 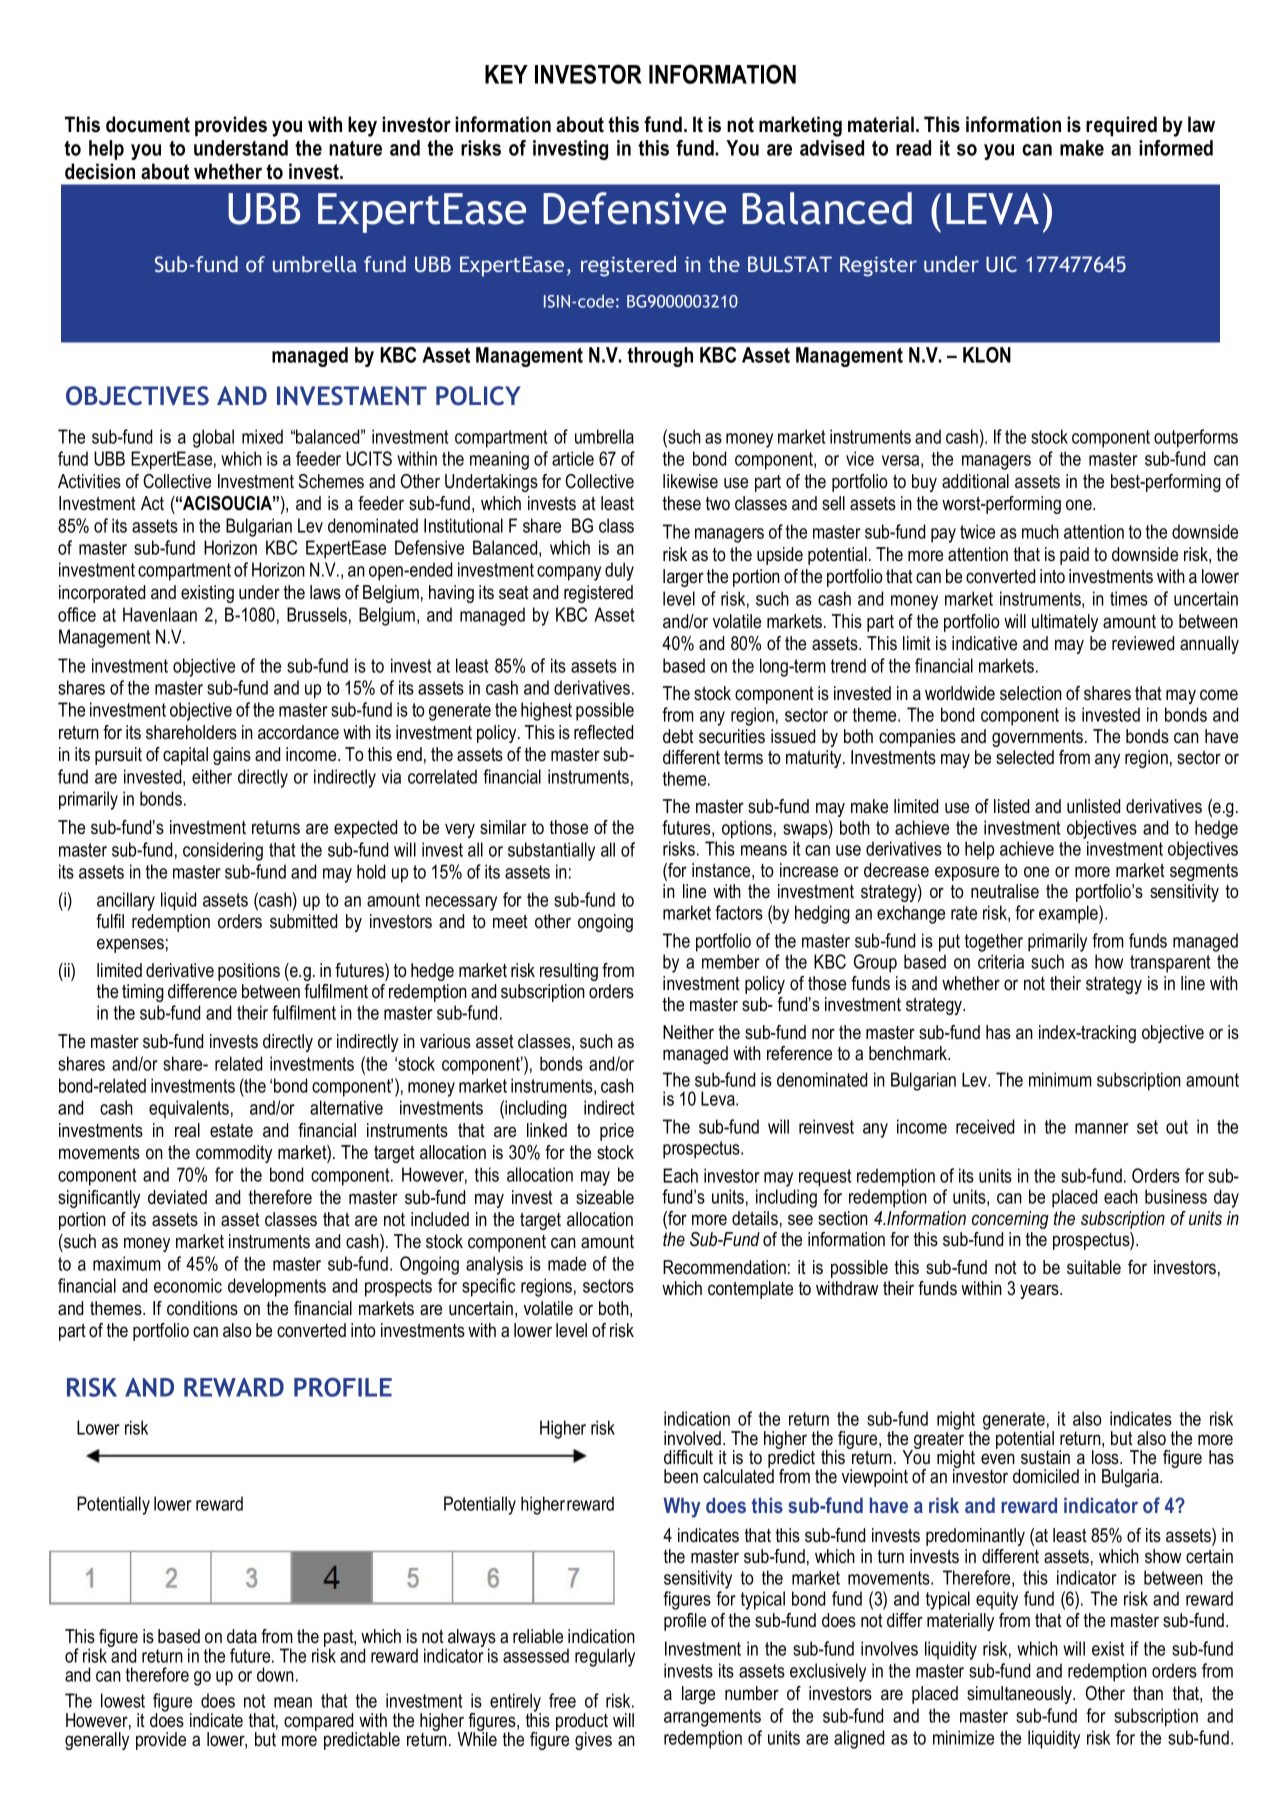 I want to click on data, so click(x=242, y=1636).
